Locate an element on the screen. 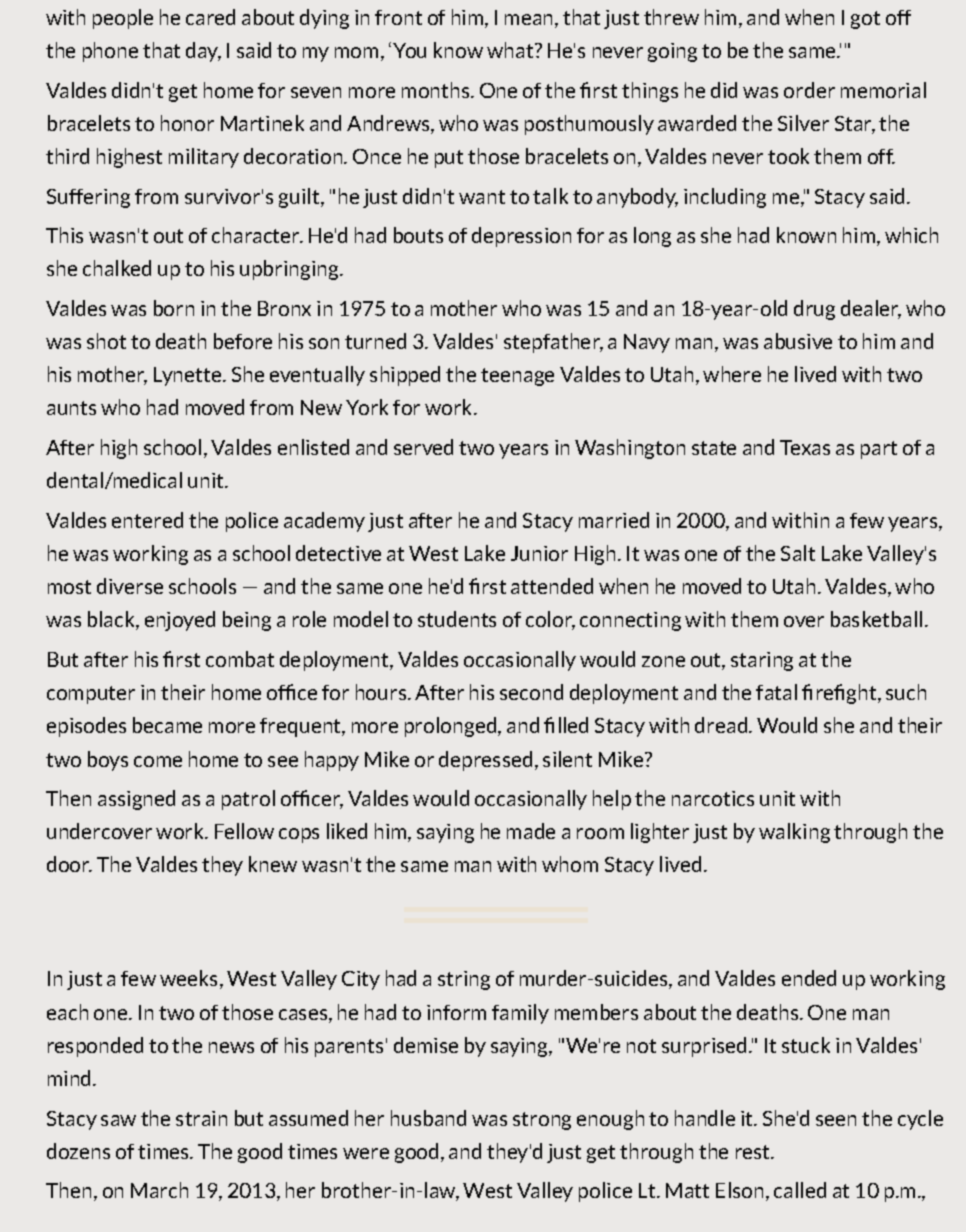  order is located at coordinates (809, 90).
